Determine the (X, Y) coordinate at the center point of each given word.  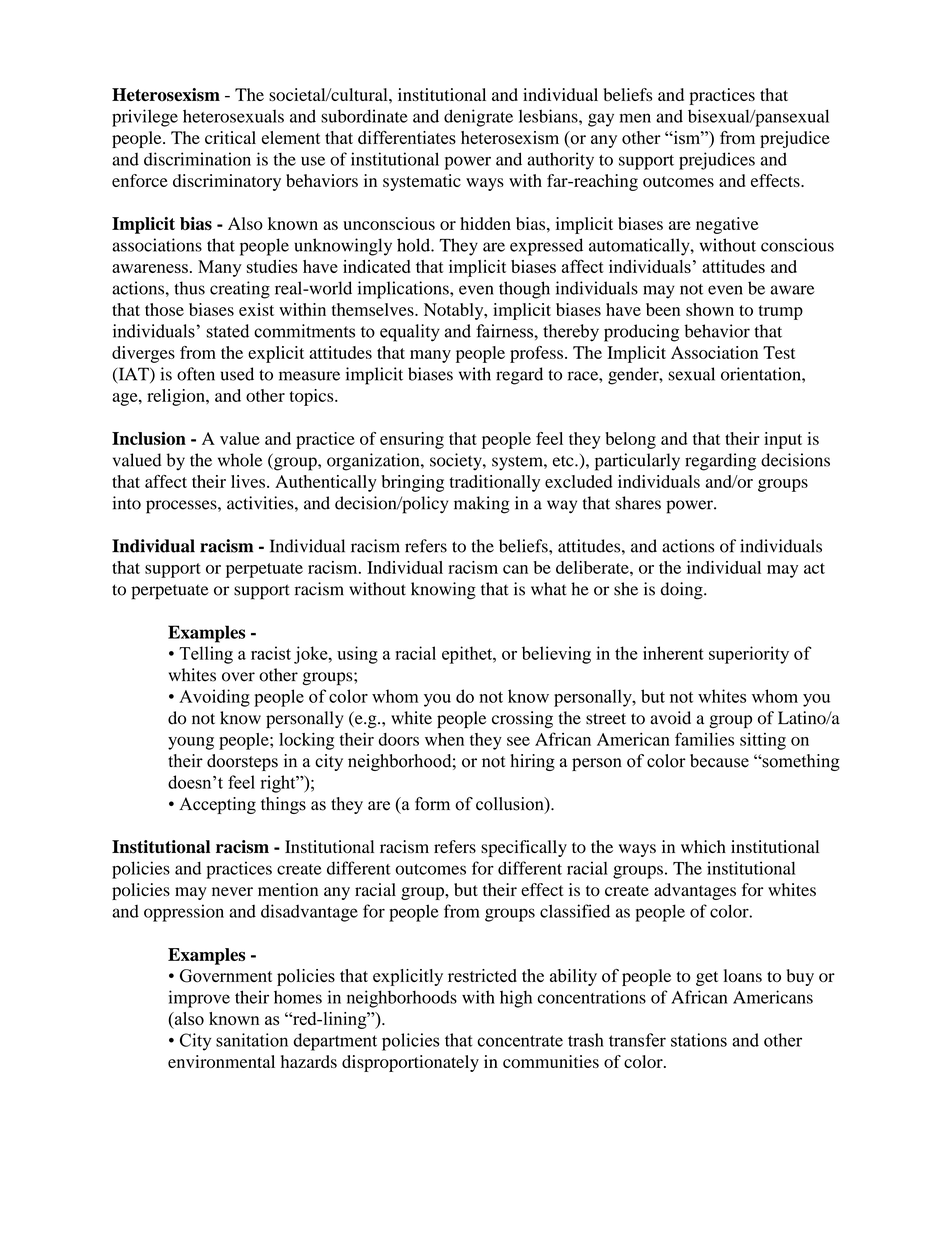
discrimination (197, 159)
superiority (749, 655)
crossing (522, 719)
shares (638, 503)
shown (710, 309)
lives (248, 481)
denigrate (478, 118)
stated (227, 331)
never (232, 891)
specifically (524, 848)
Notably (455, 311)
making (482, 505)
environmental (221, 1061)
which (703, 846)
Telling (206, 655)
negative (727, 225)
